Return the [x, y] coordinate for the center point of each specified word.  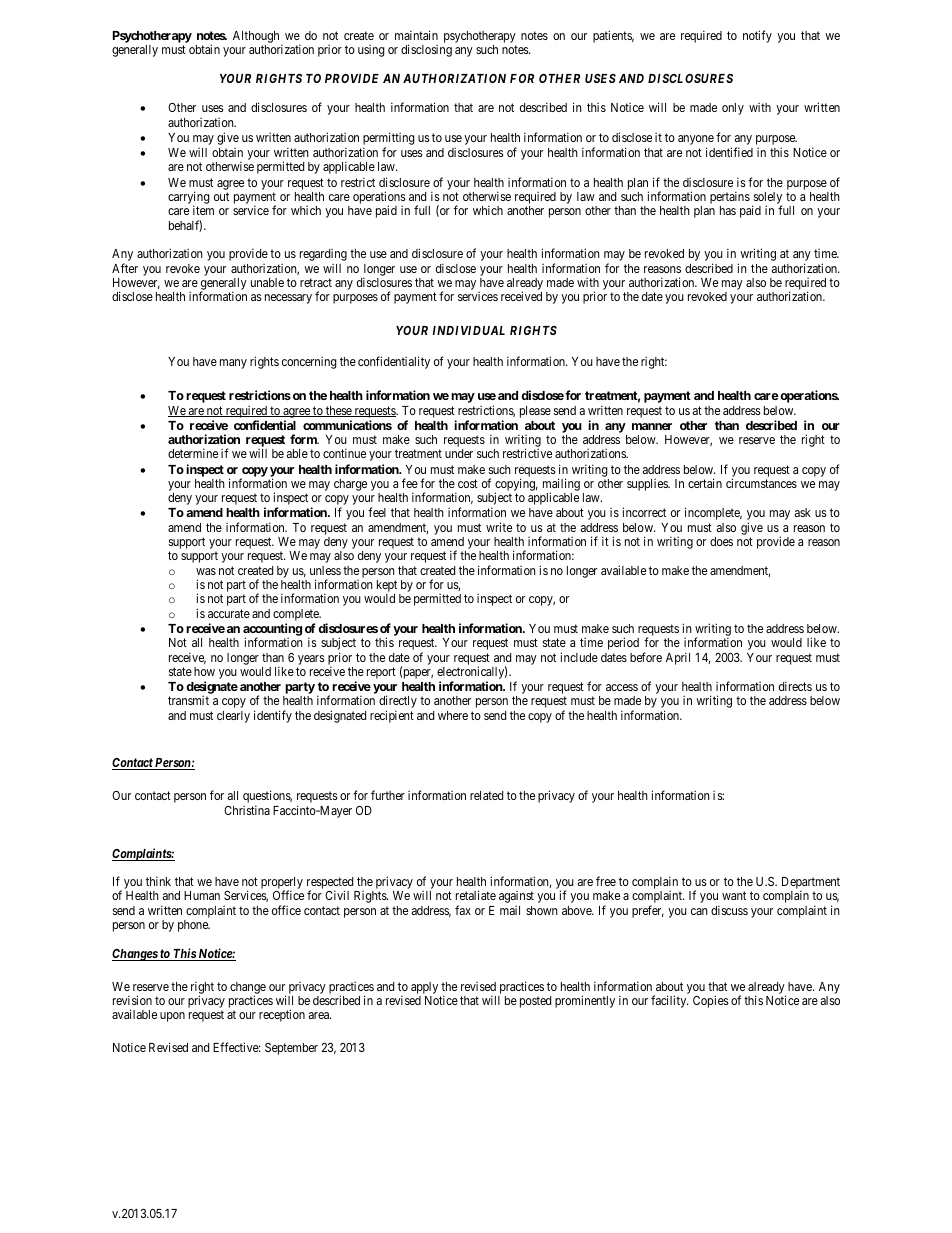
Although [257, 38]
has [728, 210]
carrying [189, 199]
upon [172, 1017]
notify [757, 36]
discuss [729, 910]
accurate [229, 613]
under [459, 453]
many [233, 364]
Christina [247, 810]
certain [705, 483]
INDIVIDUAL [468, 330]
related [486, 795]
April [678, 658]
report [381, 673]
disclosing [426, 50]
